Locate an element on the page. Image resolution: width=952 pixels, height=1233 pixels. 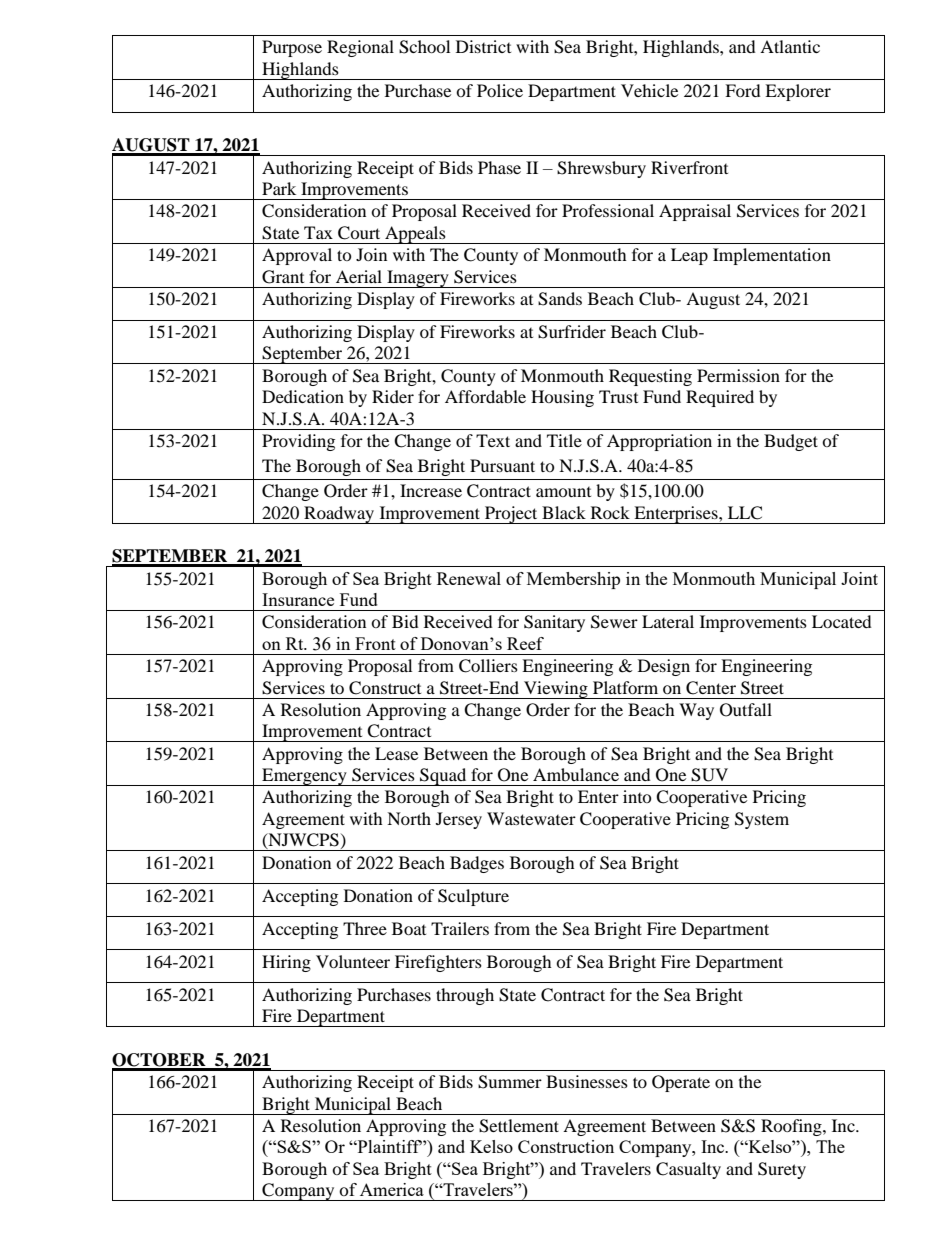
Surety is located at coordinates (782, 1170).
